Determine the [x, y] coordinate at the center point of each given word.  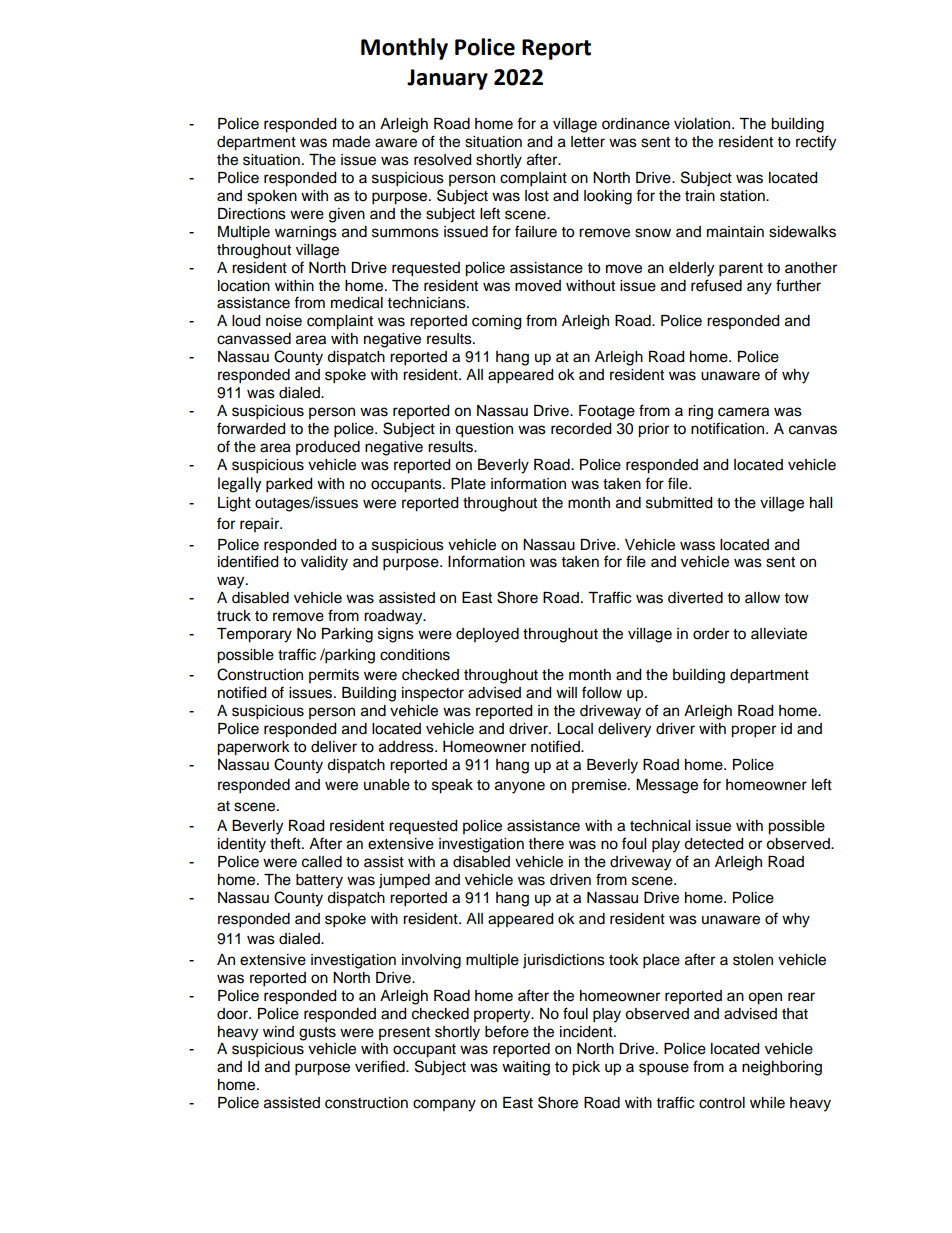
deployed [487, 635]
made [351, 142]
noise [284, 321]
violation [703, 124]
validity [324, 563]
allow [762, 598]
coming [496, 322]
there [546, 844]
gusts [317, 1034]
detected [713, 844]
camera [743, 412]
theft [286, 843]
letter [588, 142]
